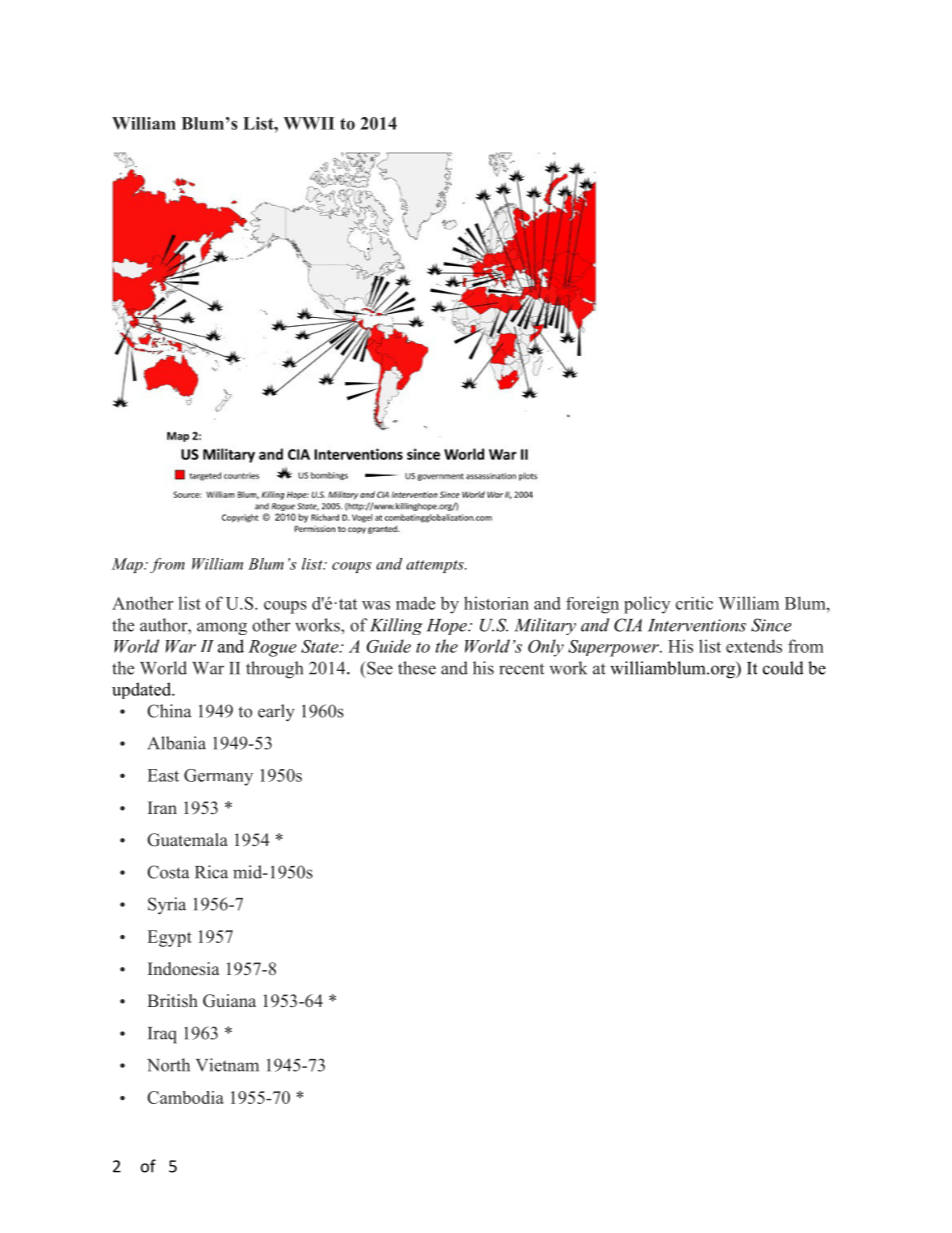 Image resolution: width=952 pixels, height=1233 pixels. I want to click on Vietnam, so click(227, 1065).
